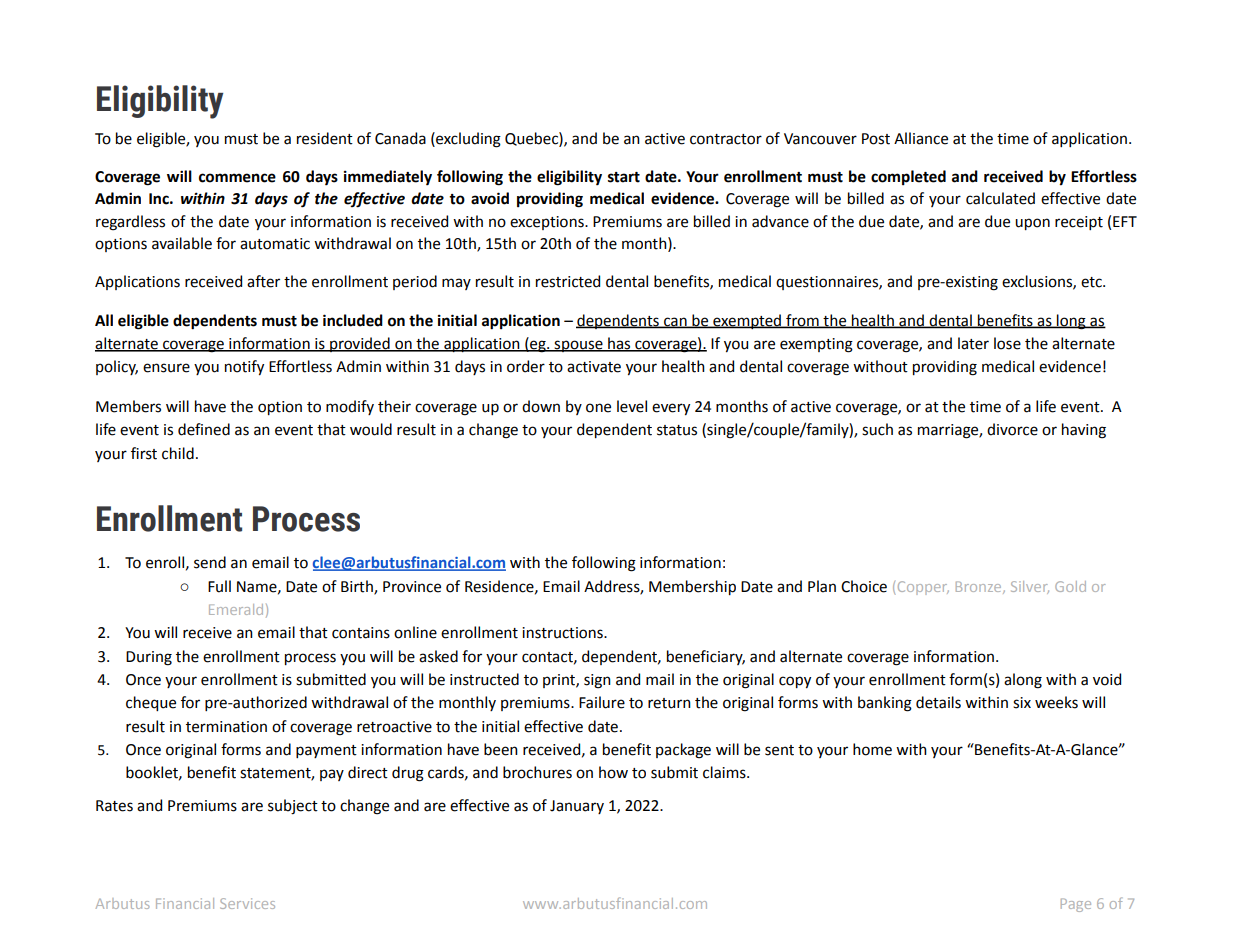 Image resolution: width=1233 pixels, height=952 pixels. What do you see at coordinates (210, 562) in the image?
I see `send` at bounding box center [210, 562].
